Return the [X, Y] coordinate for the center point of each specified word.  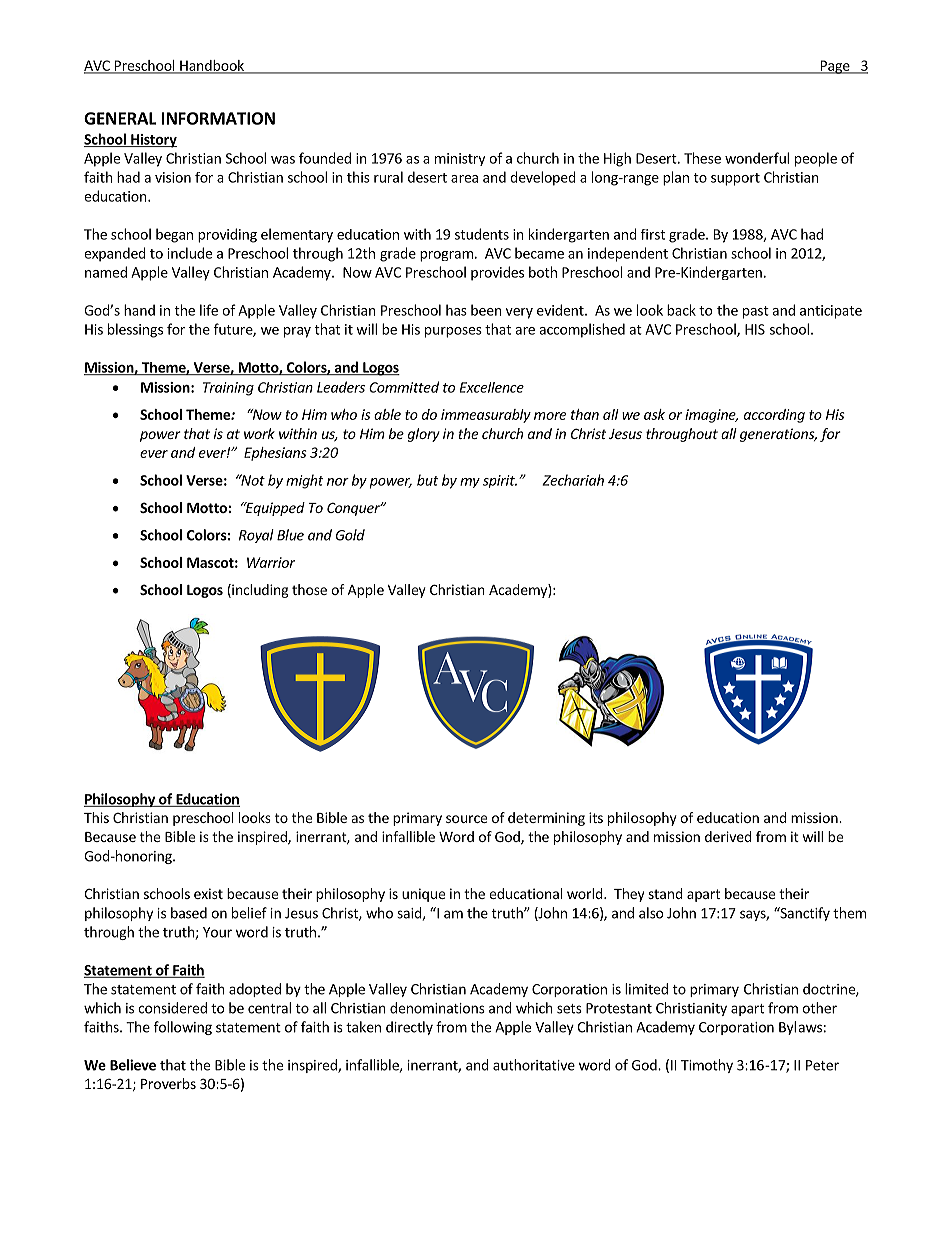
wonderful [757, 158]
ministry [460, 159]
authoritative [534, 1065]
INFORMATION [218, 118]
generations [778, 435]
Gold [350, 535]
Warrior [271, 562]
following [183, 1028]
